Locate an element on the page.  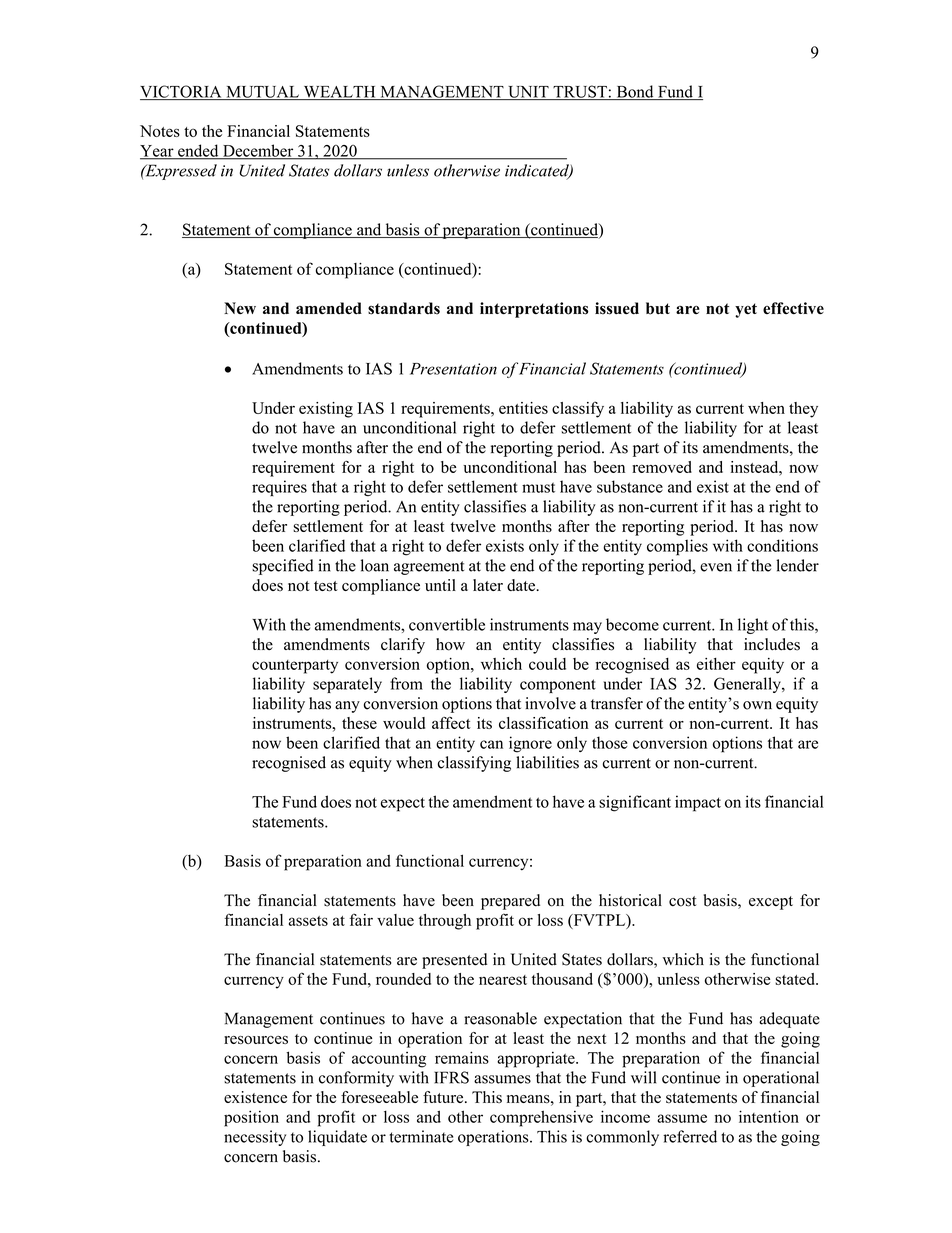
these is located at coordinates (359, 723).
